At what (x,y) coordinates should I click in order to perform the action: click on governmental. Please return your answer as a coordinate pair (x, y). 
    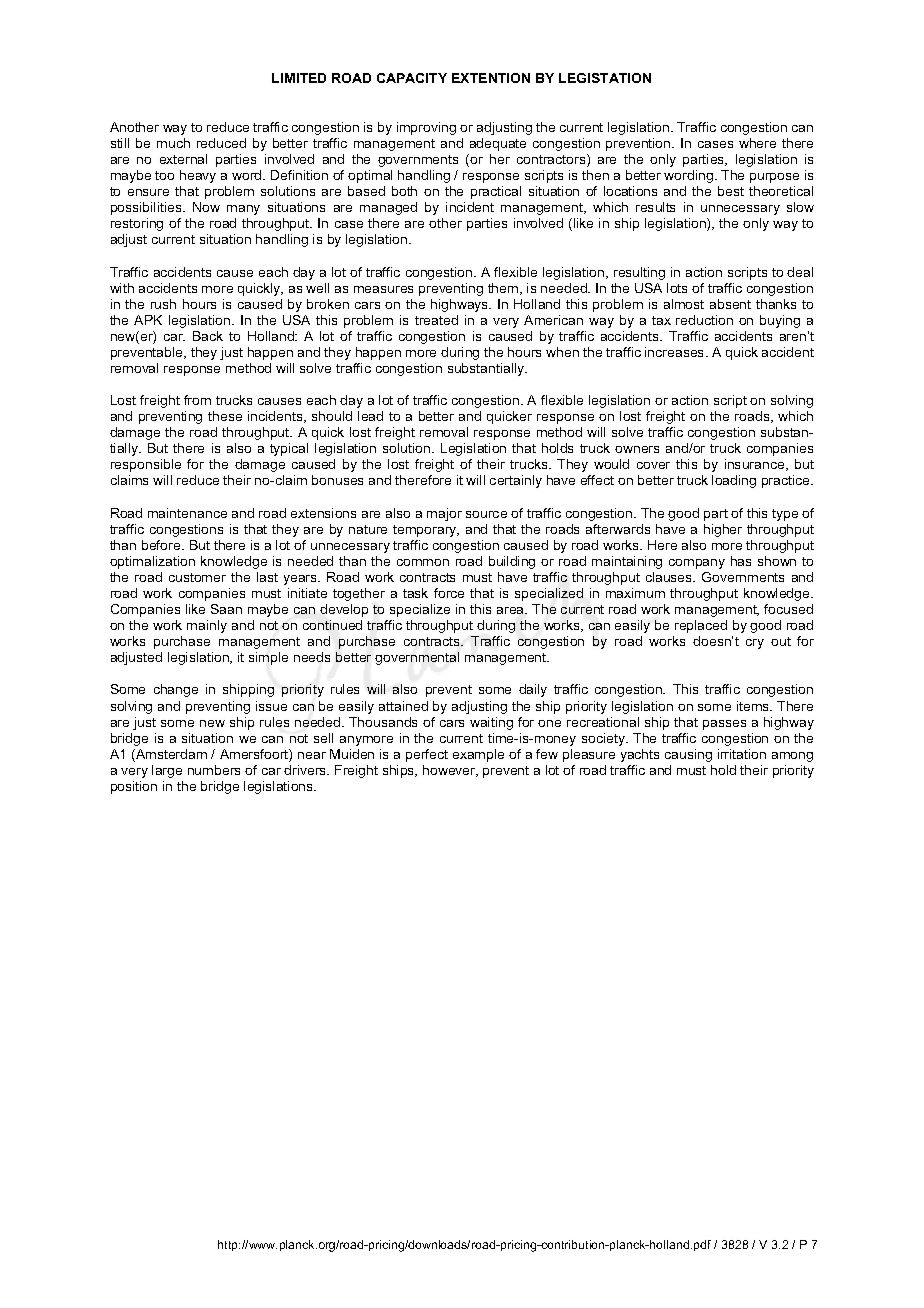
    Looking at the image, I should click on (417, 658).
